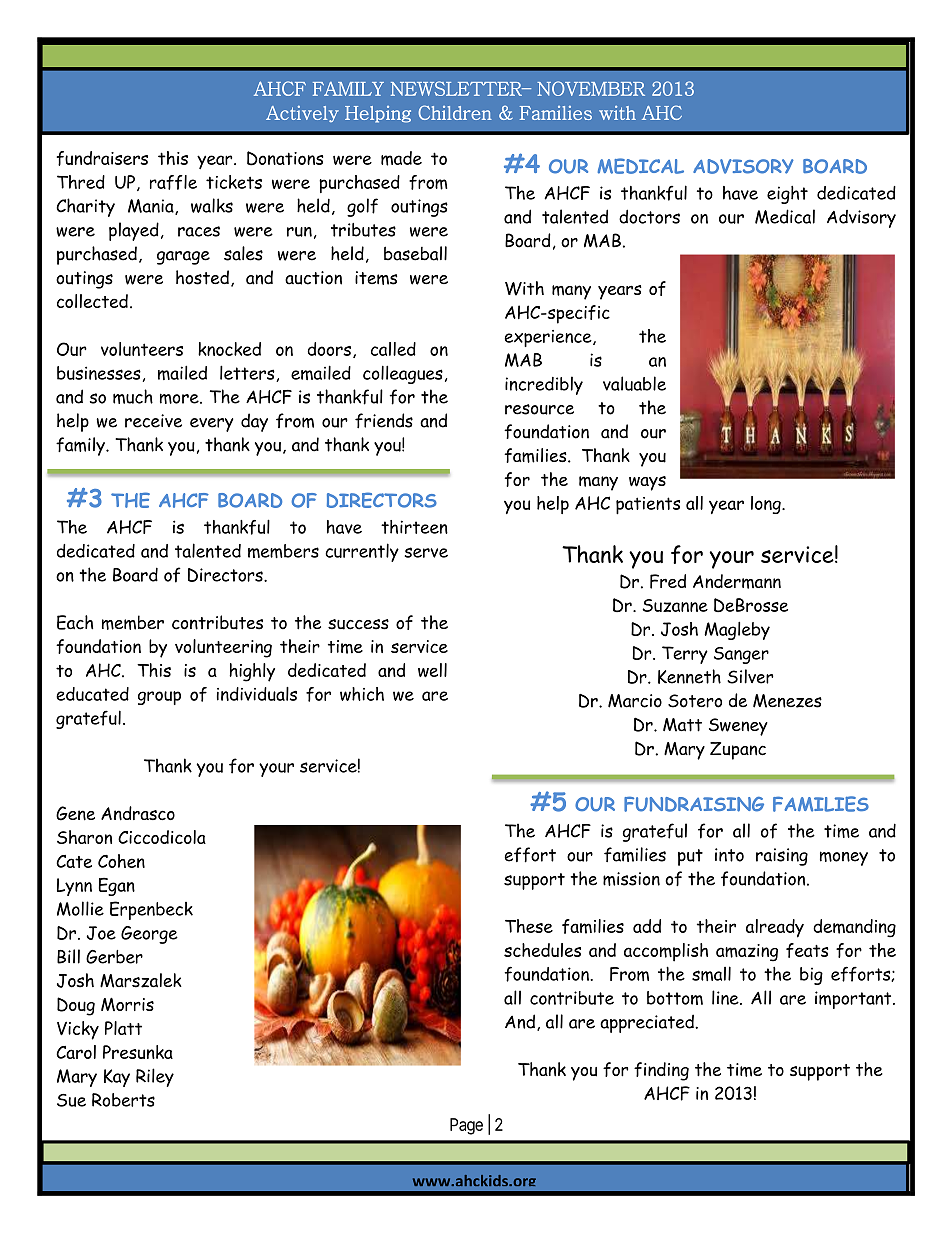  I want to click on Children, so click(455, 112).
